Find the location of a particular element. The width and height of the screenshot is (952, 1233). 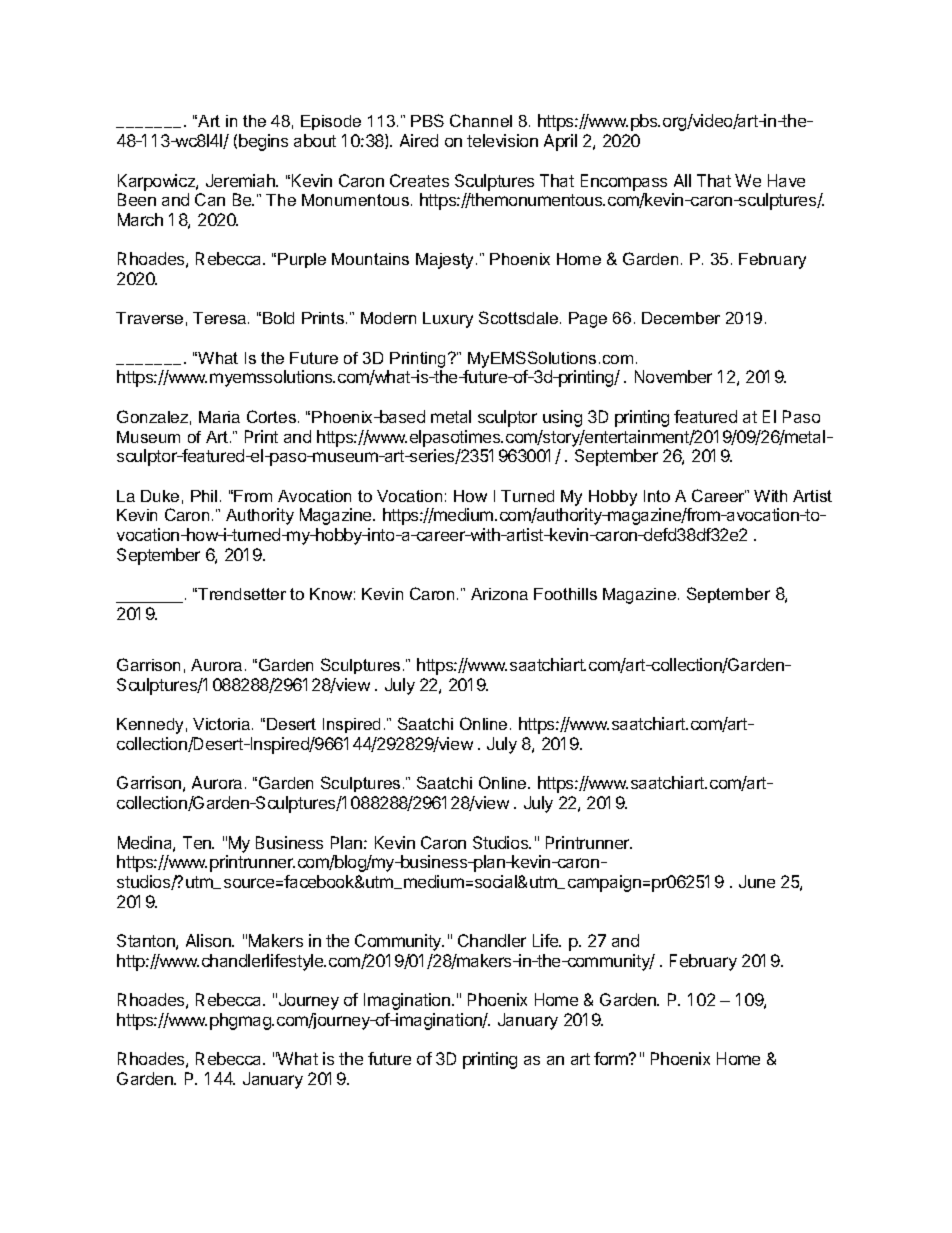

Foothills is located at coordinates (565, 594).
